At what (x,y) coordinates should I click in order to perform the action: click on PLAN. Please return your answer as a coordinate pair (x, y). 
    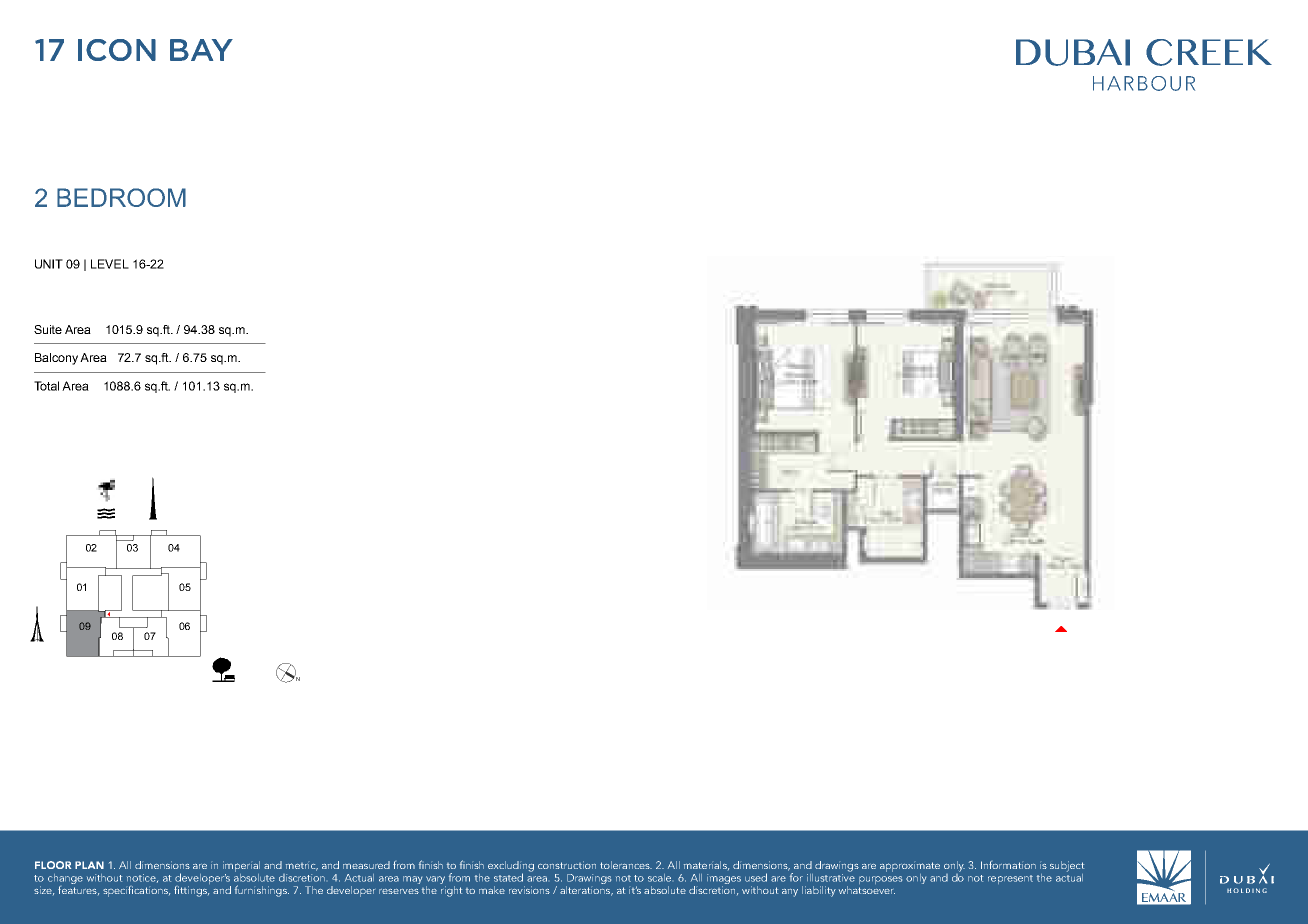
    Looking at the image, I should click on (89, 865).
